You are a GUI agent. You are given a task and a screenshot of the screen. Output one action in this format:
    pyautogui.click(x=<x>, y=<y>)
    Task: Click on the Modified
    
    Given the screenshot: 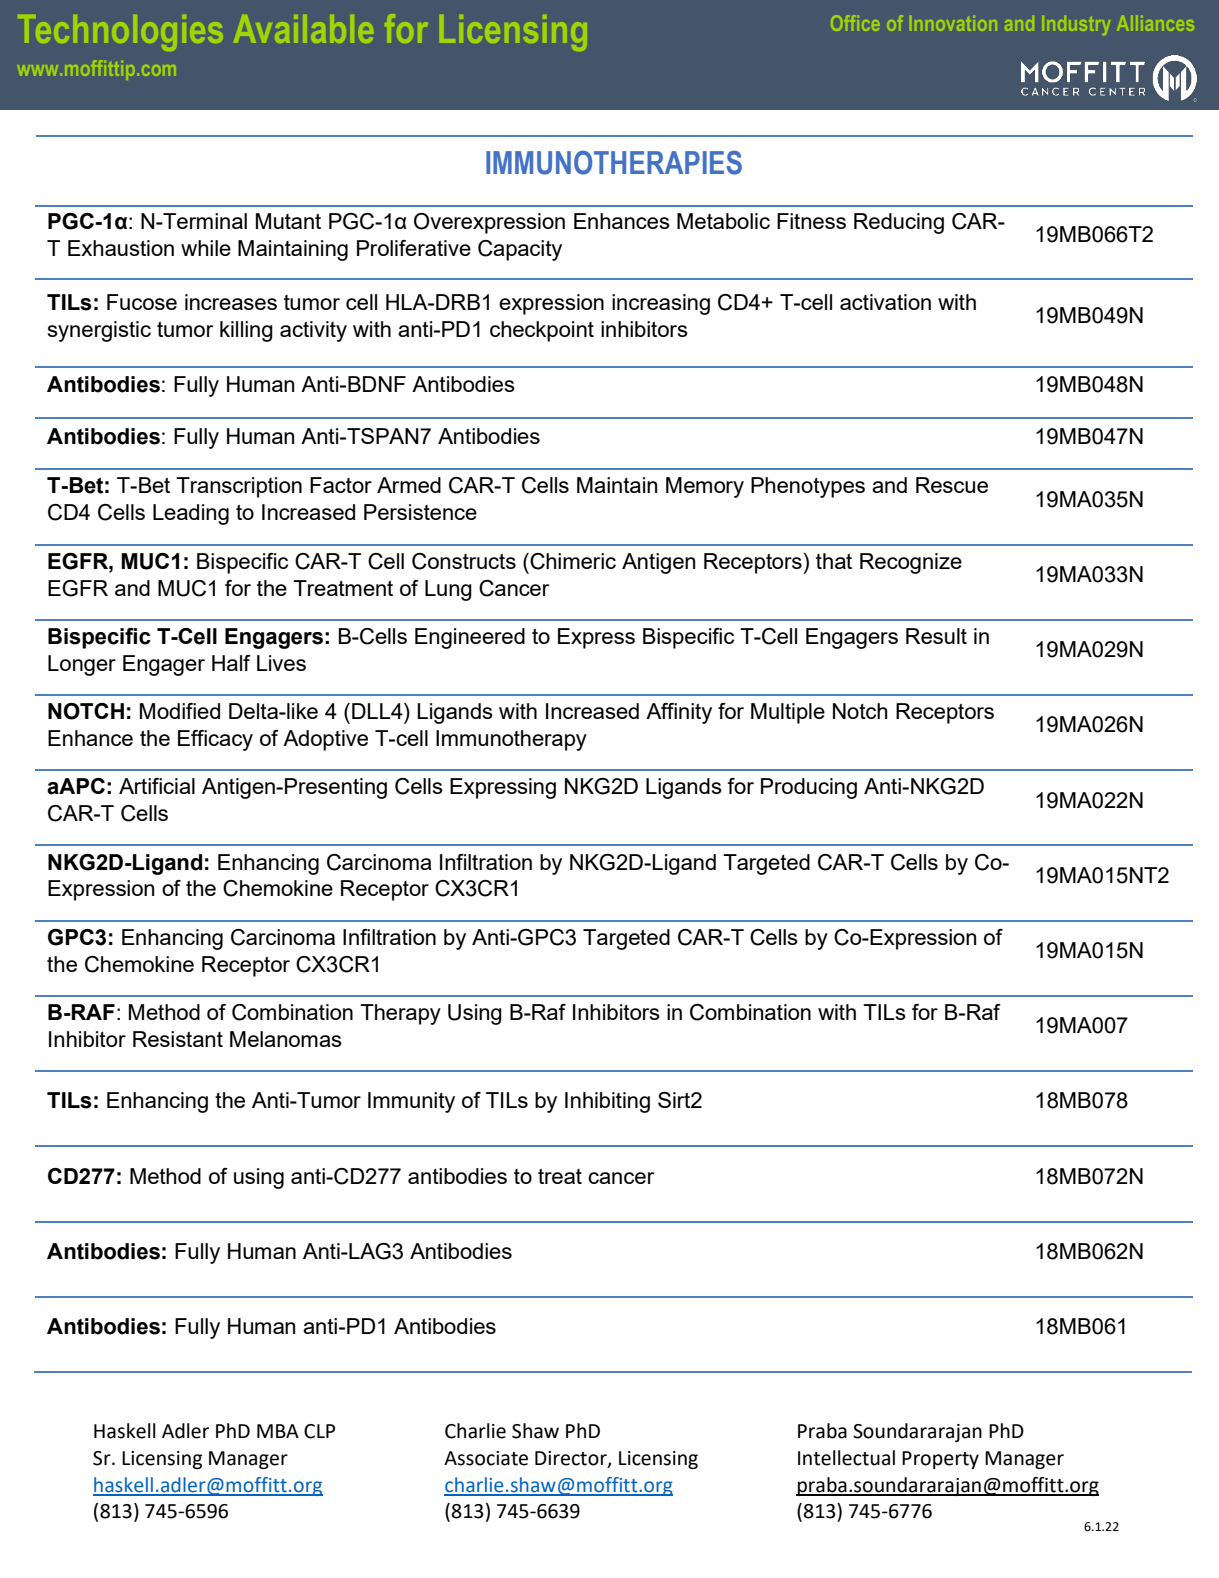 What is the action you would take?
    pyautogui.click(x=180, y=711)
